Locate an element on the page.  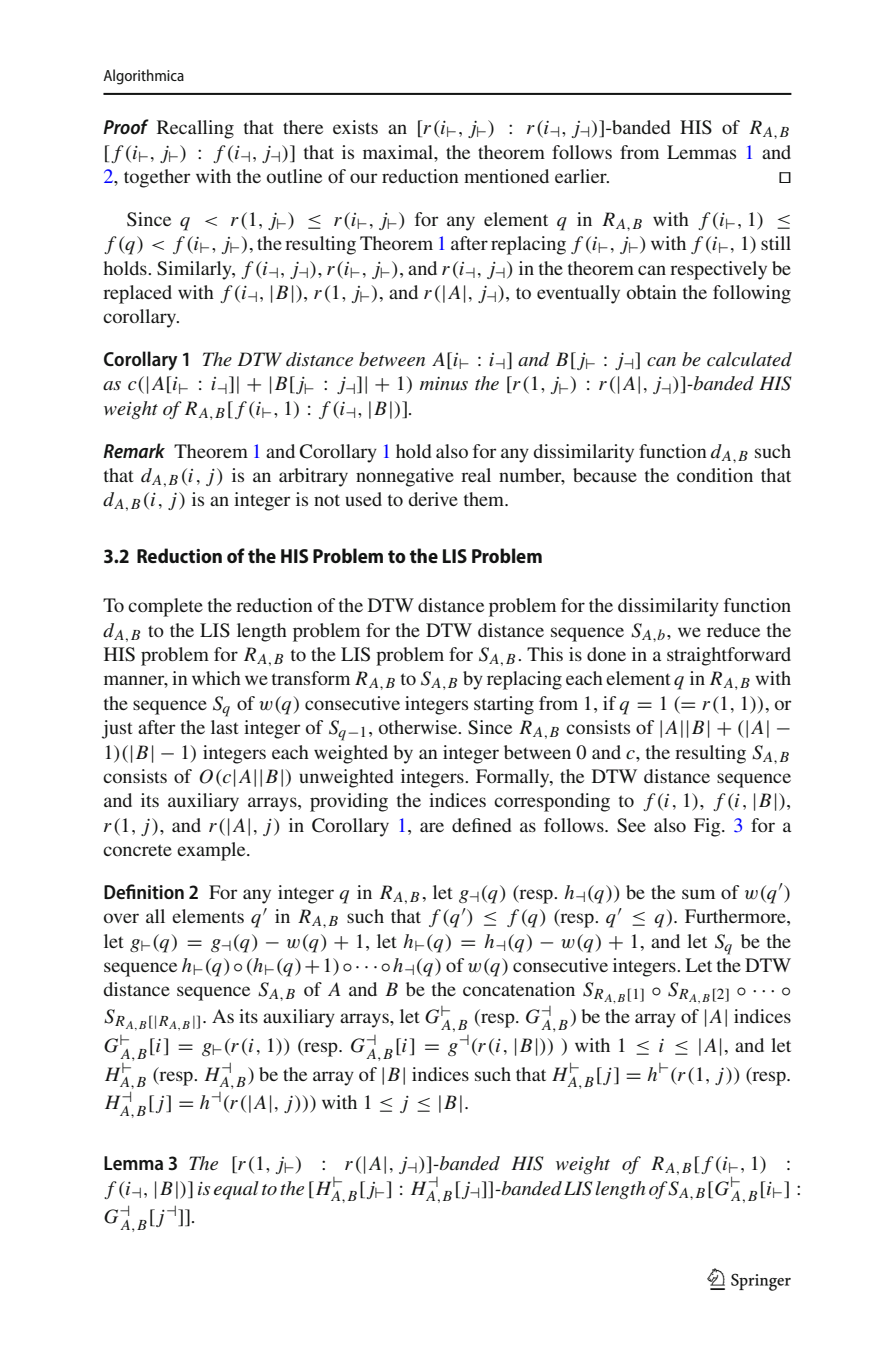
otherwise is located at coordinates (419, 727).
